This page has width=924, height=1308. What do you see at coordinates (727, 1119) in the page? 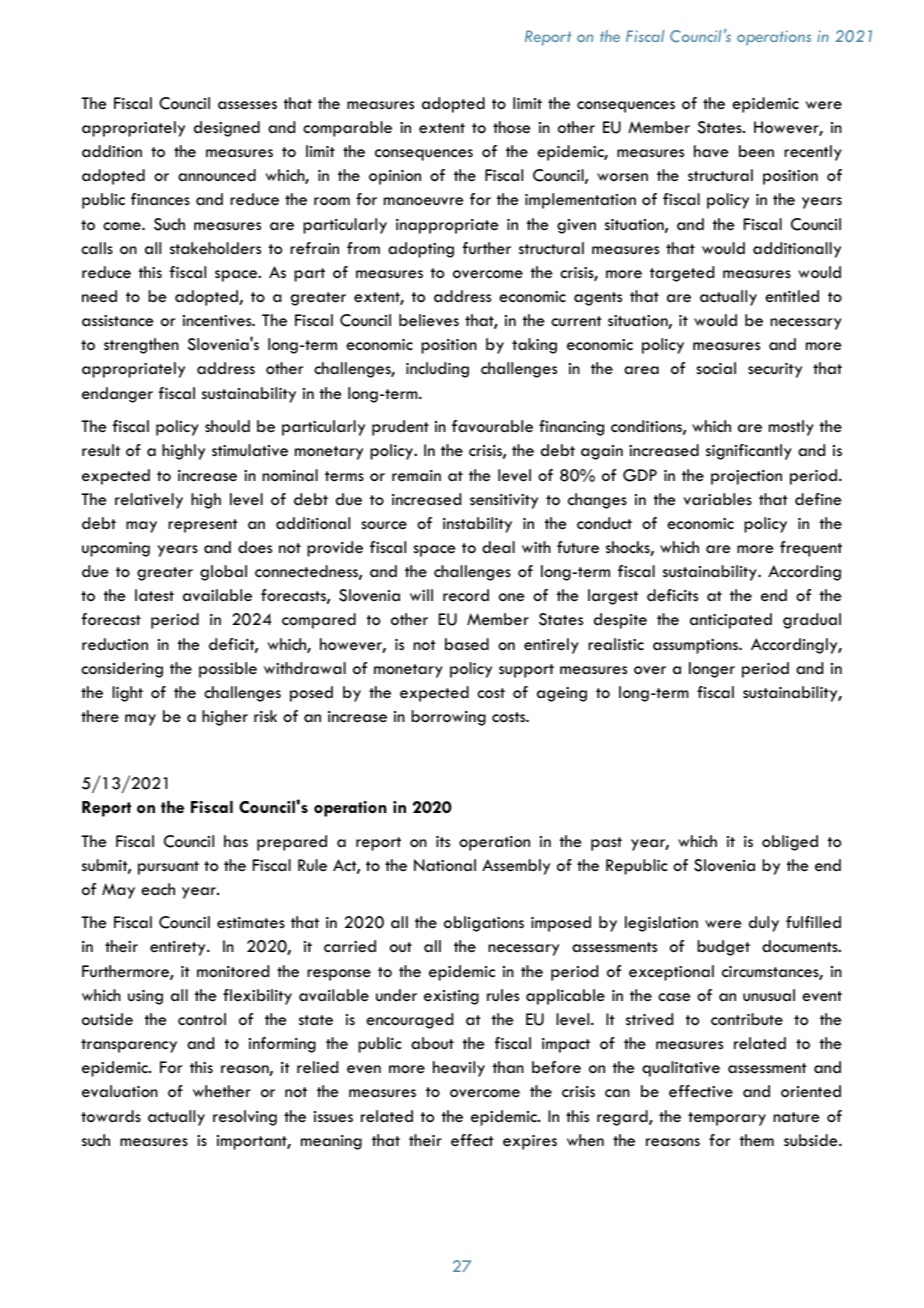
I see `temporary` at bounding box center [727, 1119].
